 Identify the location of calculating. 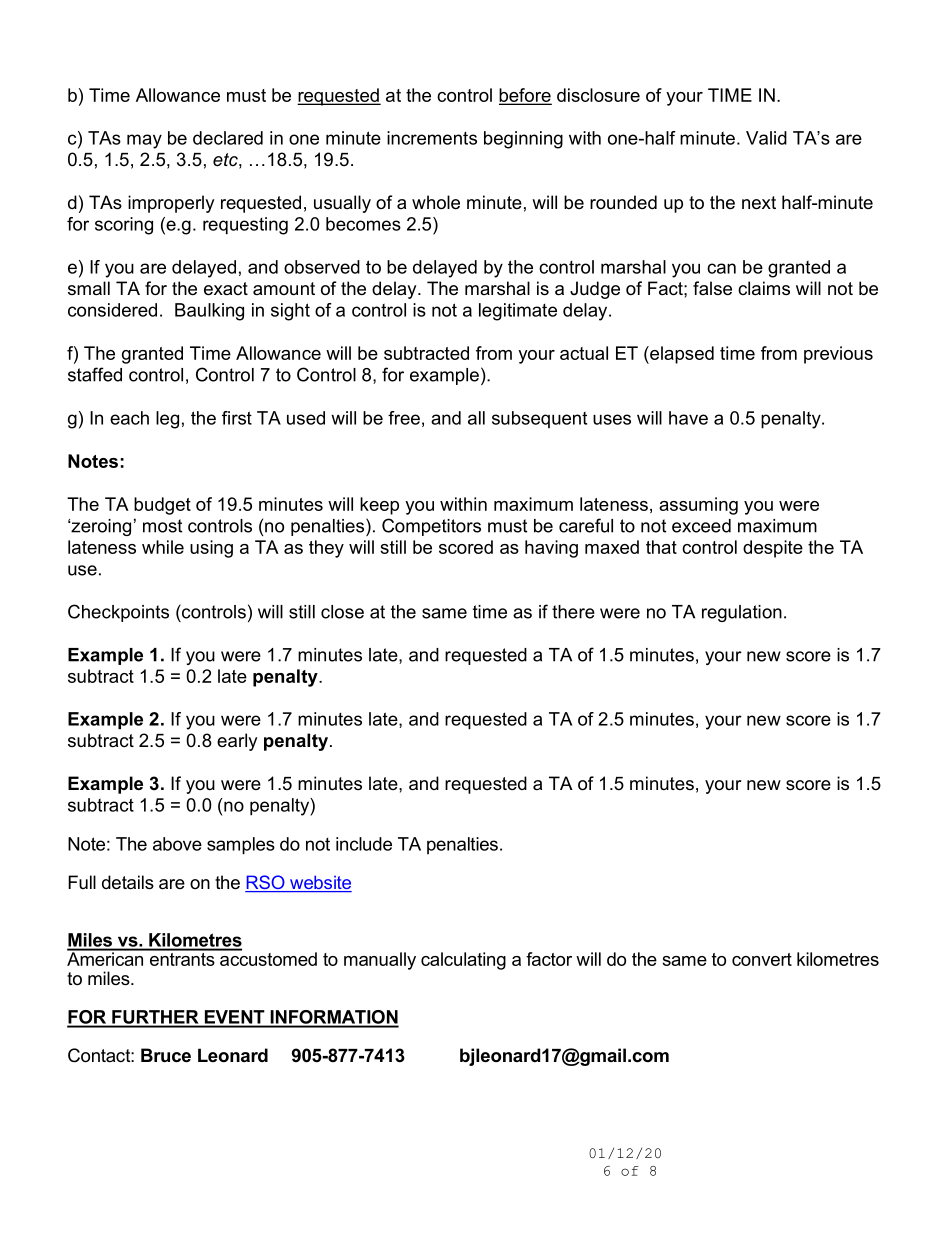
(463, 961).
